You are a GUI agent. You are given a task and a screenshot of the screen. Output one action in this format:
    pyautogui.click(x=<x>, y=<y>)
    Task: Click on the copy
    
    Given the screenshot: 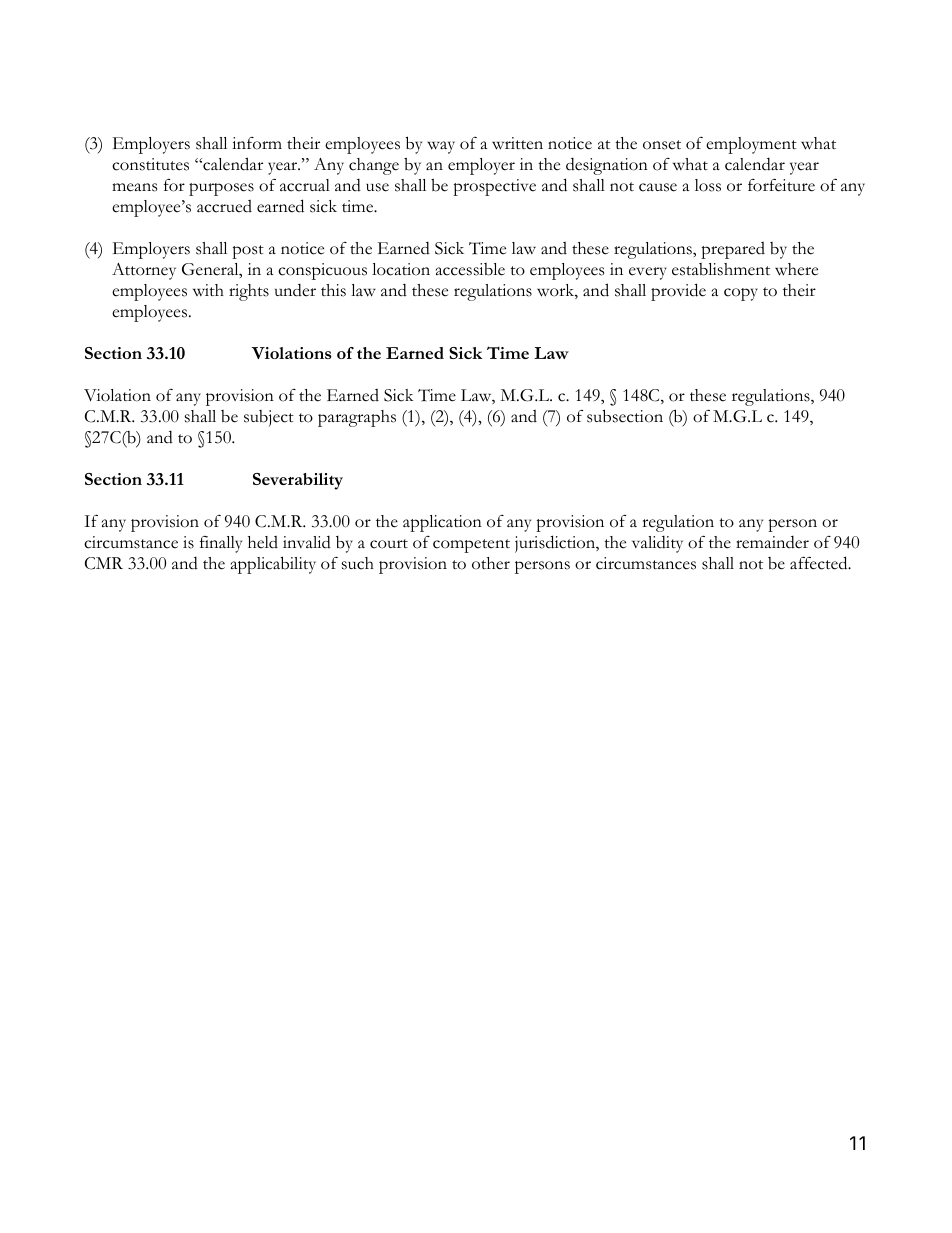 What is the action you would take?
    pyautogui.click(x=741, y=294)
